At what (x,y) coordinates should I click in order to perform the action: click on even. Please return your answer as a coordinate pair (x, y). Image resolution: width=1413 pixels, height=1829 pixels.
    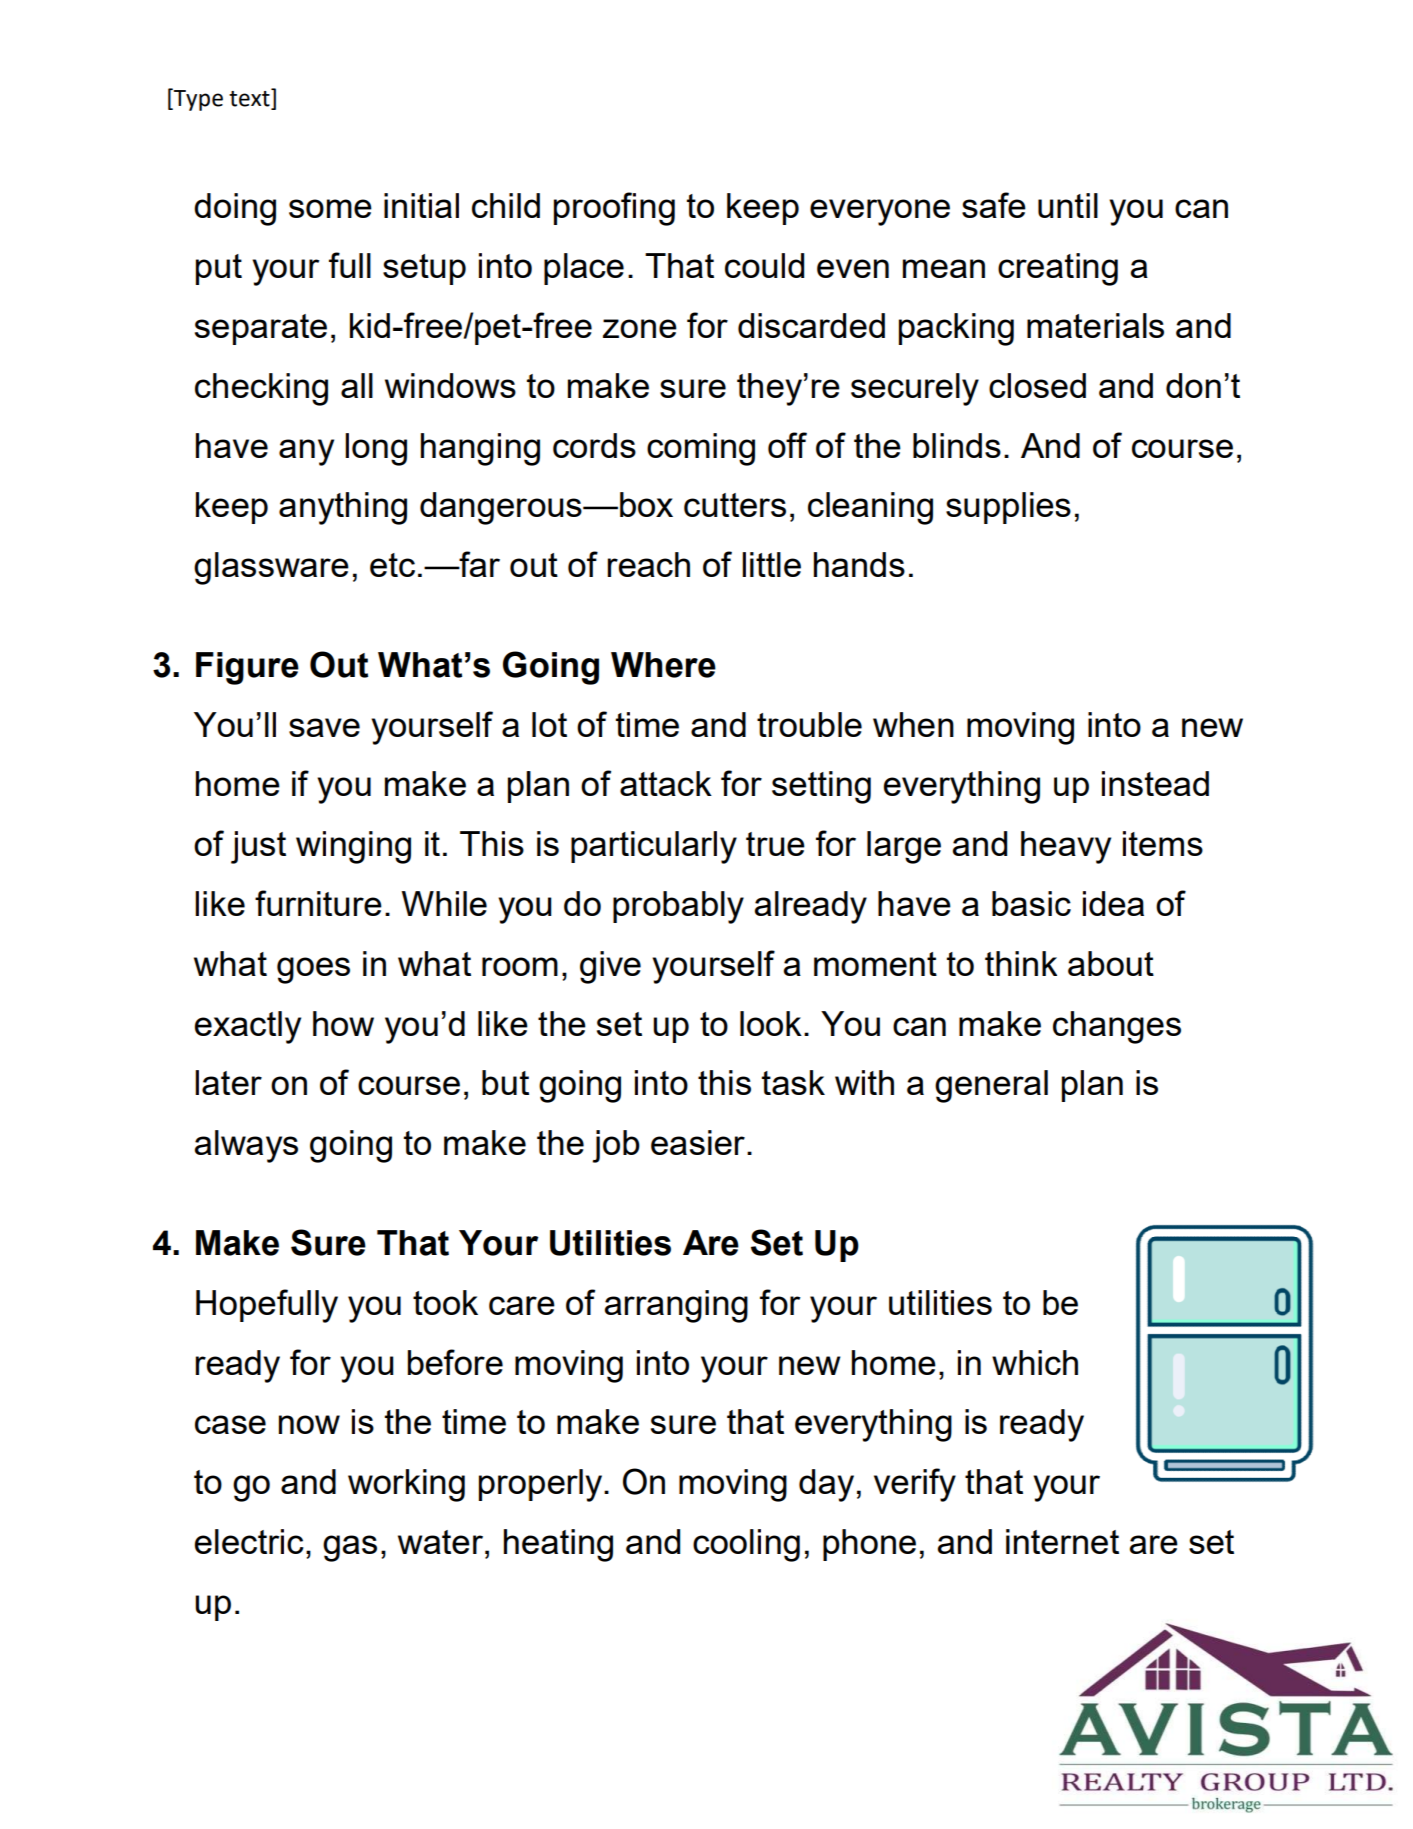
    Looking at the image, I should click on (853, 268).
